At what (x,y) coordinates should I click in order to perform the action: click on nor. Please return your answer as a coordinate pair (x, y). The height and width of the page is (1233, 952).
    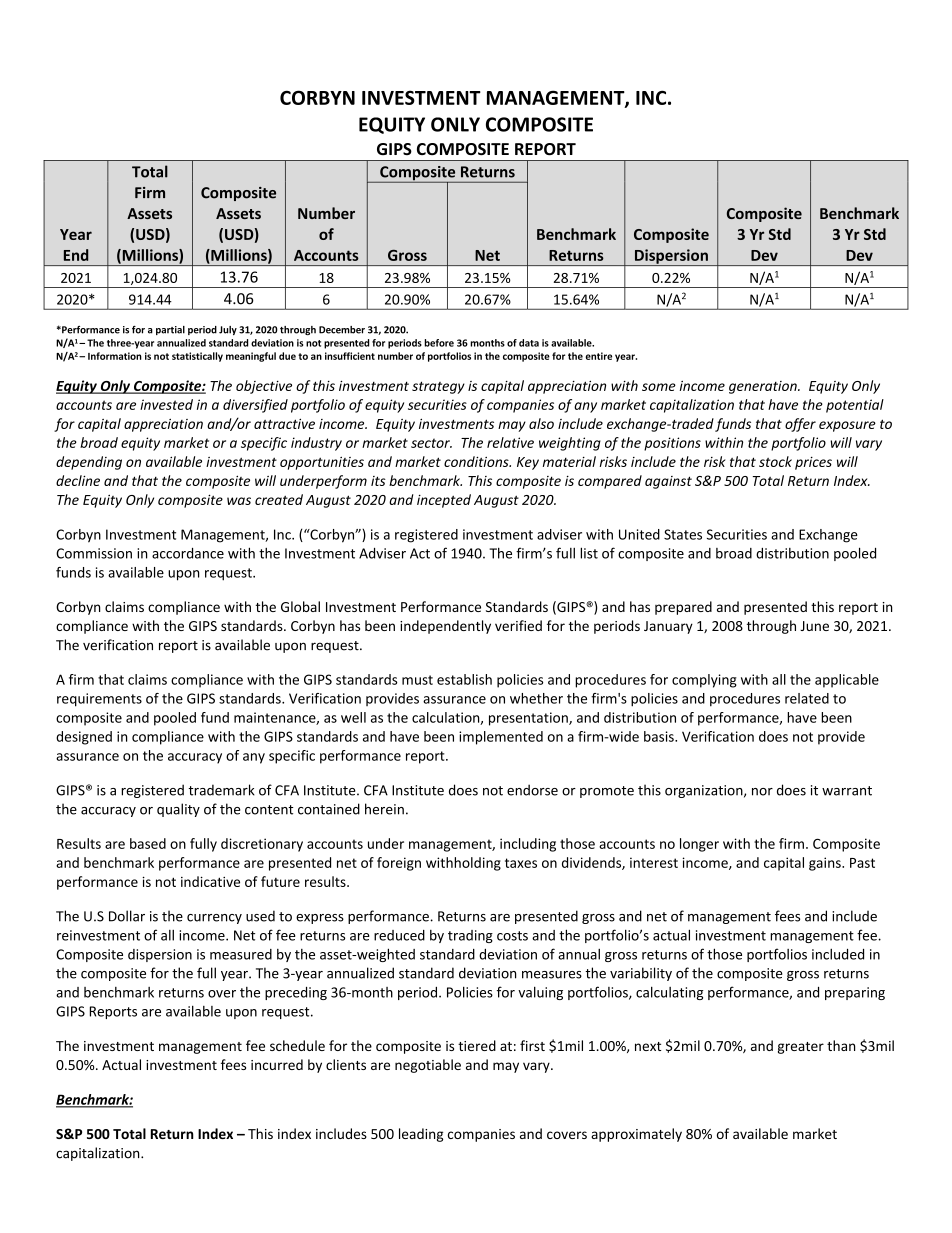
    Looking at the image, I should click on (762, 792).
